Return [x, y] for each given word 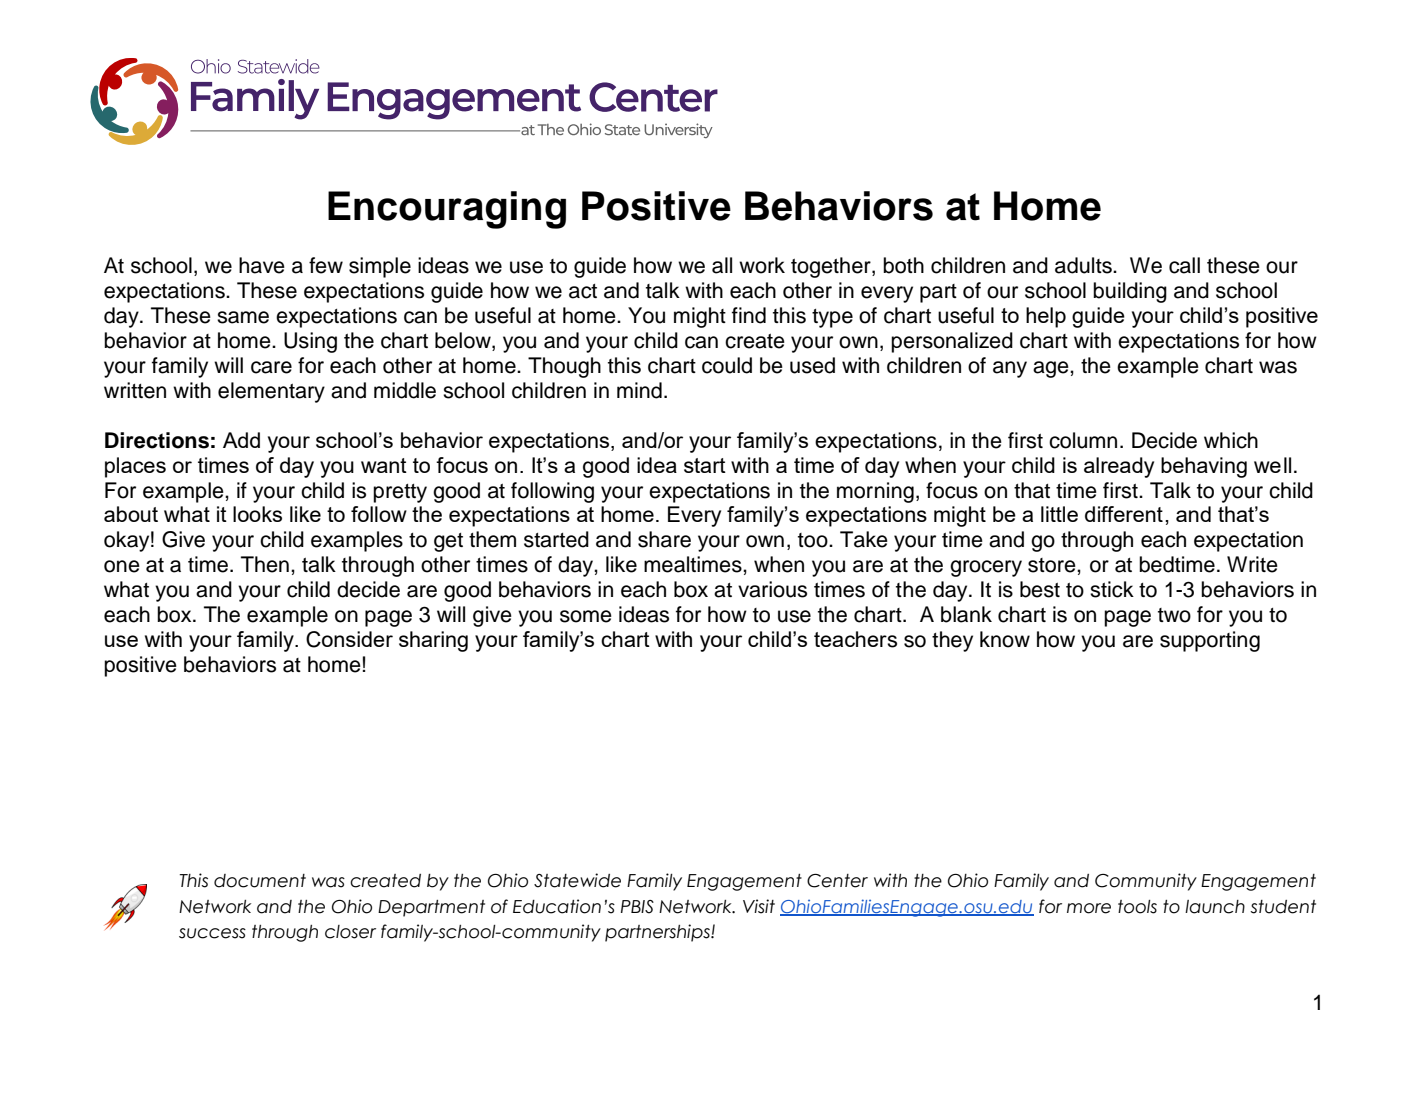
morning [875, 492]
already [1119, 467]
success [212, 933]
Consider [349, 639]
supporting [1210, 641]
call [1184, 265]
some [586, 616]
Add [241, 440]
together [832, 267]
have [262, 265]
